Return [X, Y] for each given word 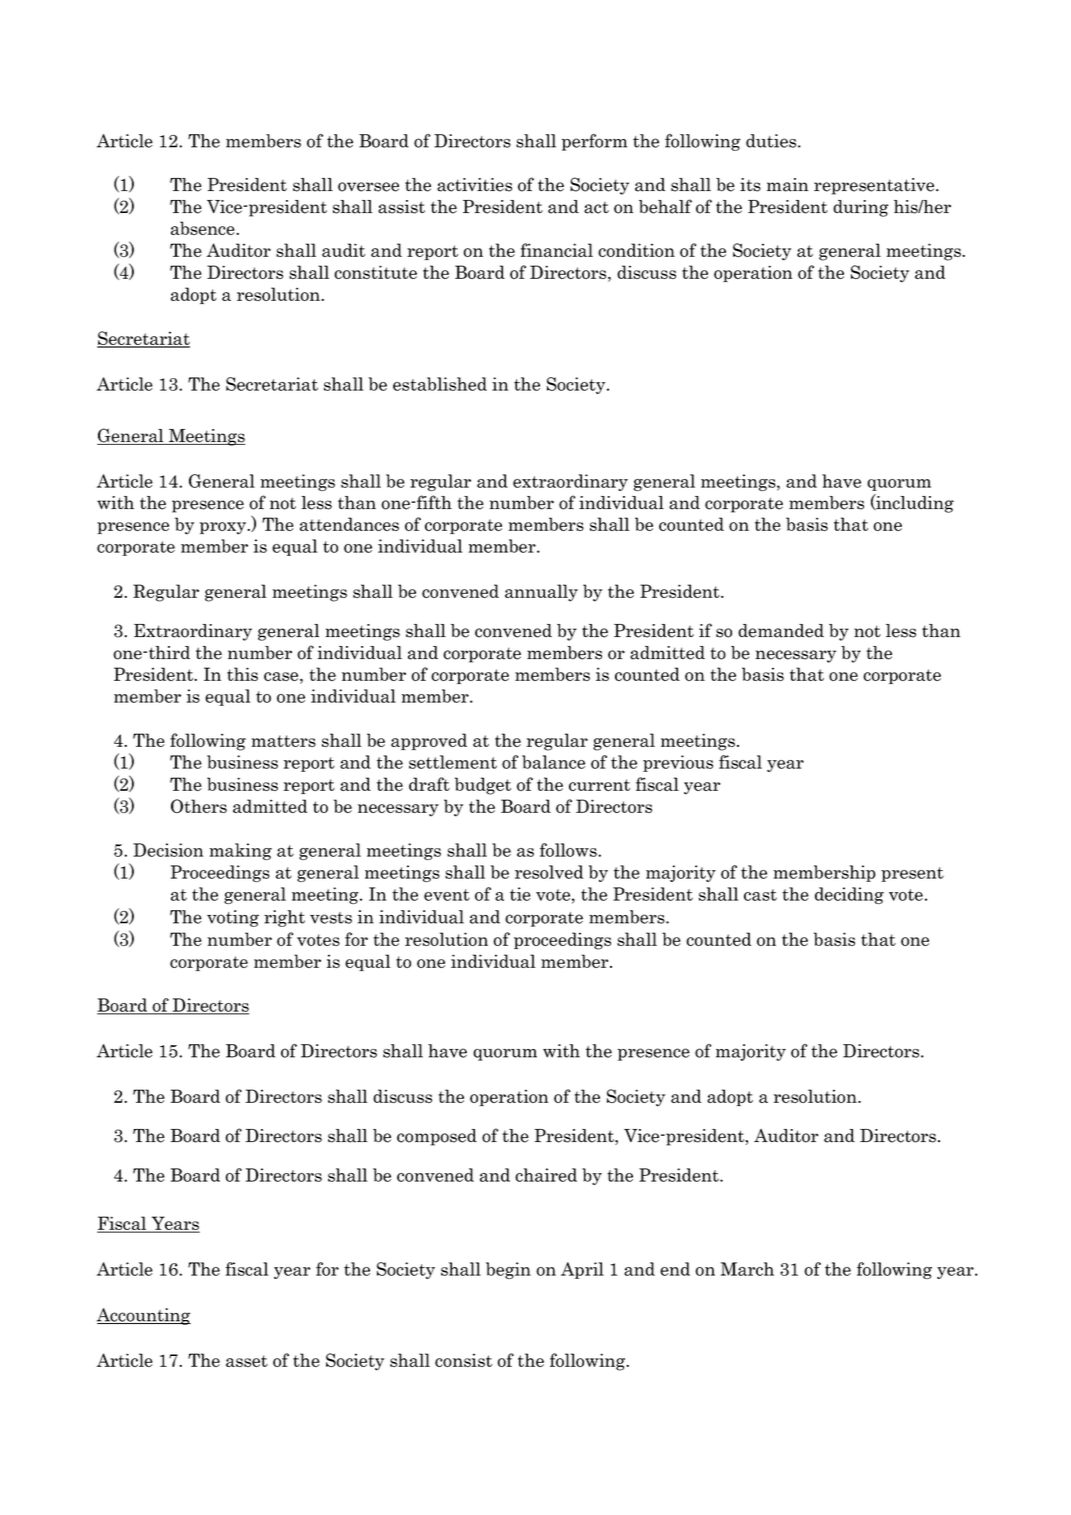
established [440, 384]
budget [483, 786]
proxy [224, 528]
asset [247, 1361]
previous [678, 763]
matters [284, 741]
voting [233, 918]
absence [204, 228]
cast [760, 895]
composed [437, 1137]
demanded [781, 631]
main [787, 185]
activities [474, 185]
